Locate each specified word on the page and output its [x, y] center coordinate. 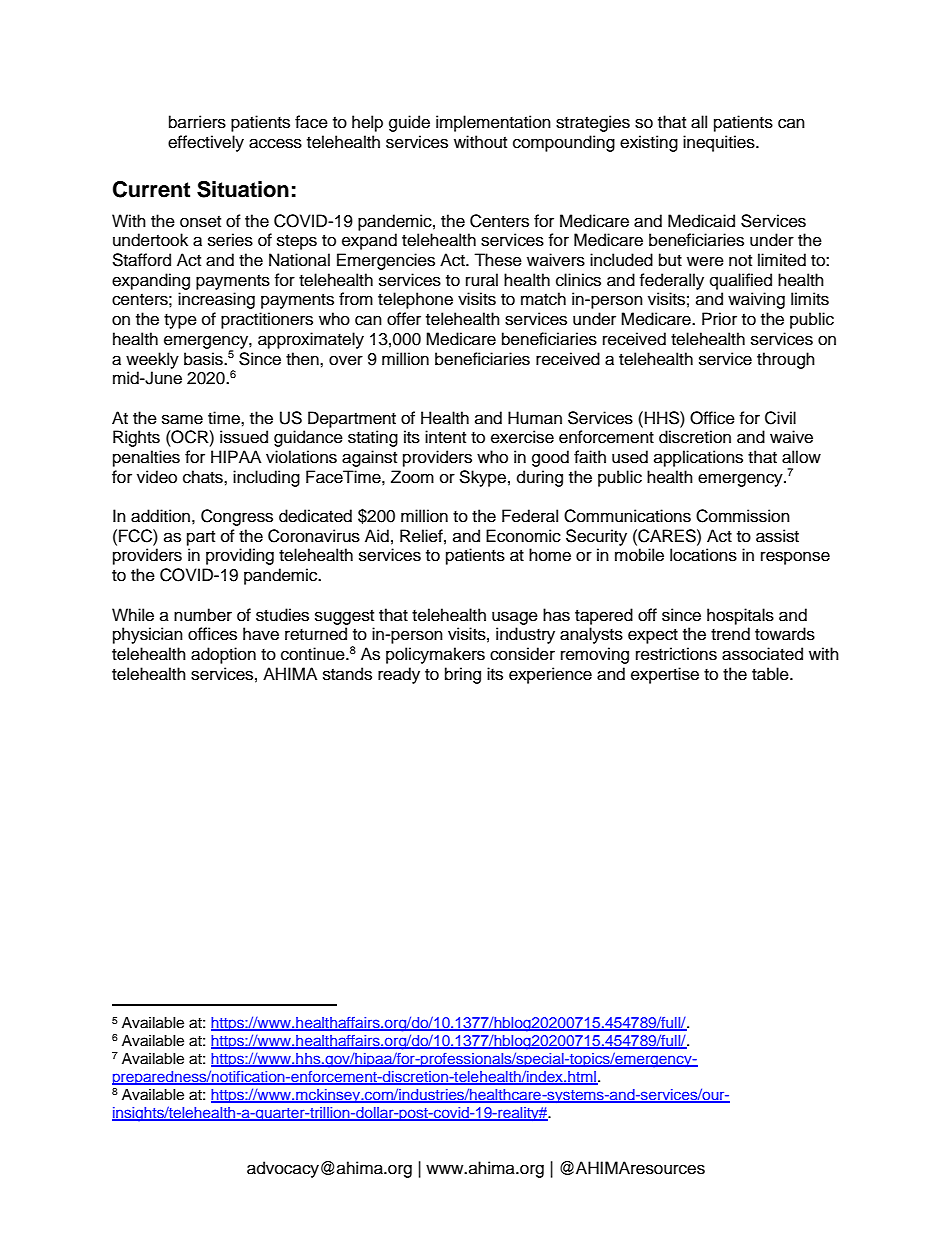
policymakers [435, 655]
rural [482, 280]
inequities [720, 143]
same [182, 419]
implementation [493, 123]
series [230, 240]
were [705, 261]
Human [535, 418]
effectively [206, 143]
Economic [523, 536]
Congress [237, 517]
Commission [743, 516]
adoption [223, 655]
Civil [780, 418]
